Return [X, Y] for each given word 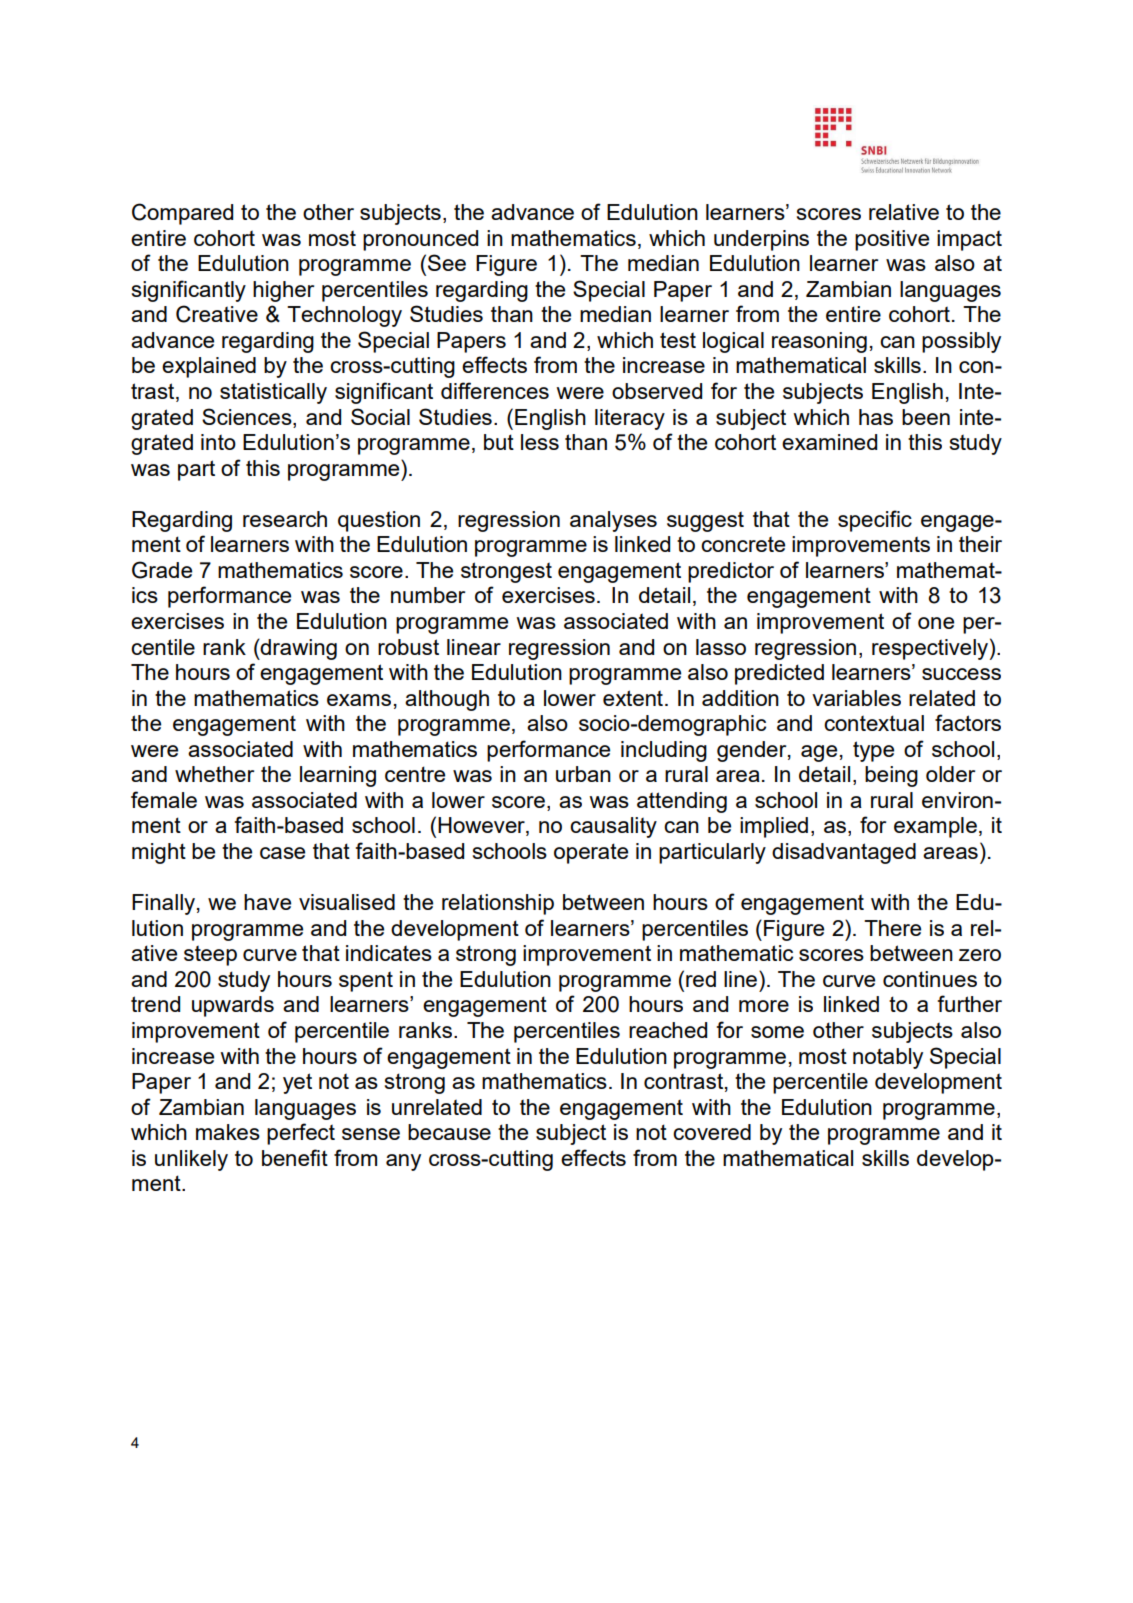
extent [633, 698]
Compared [182, 214]
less [540, 442]
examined [829, 442]
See [447, 262]
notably [888, 1058]
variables [856, 698]
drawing [298, 649]
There [892, 928]
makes [228, 1132]
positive [892, 240]
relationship [498, 904]
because [449, 1132]
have [267, 902]
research [285, 519]
